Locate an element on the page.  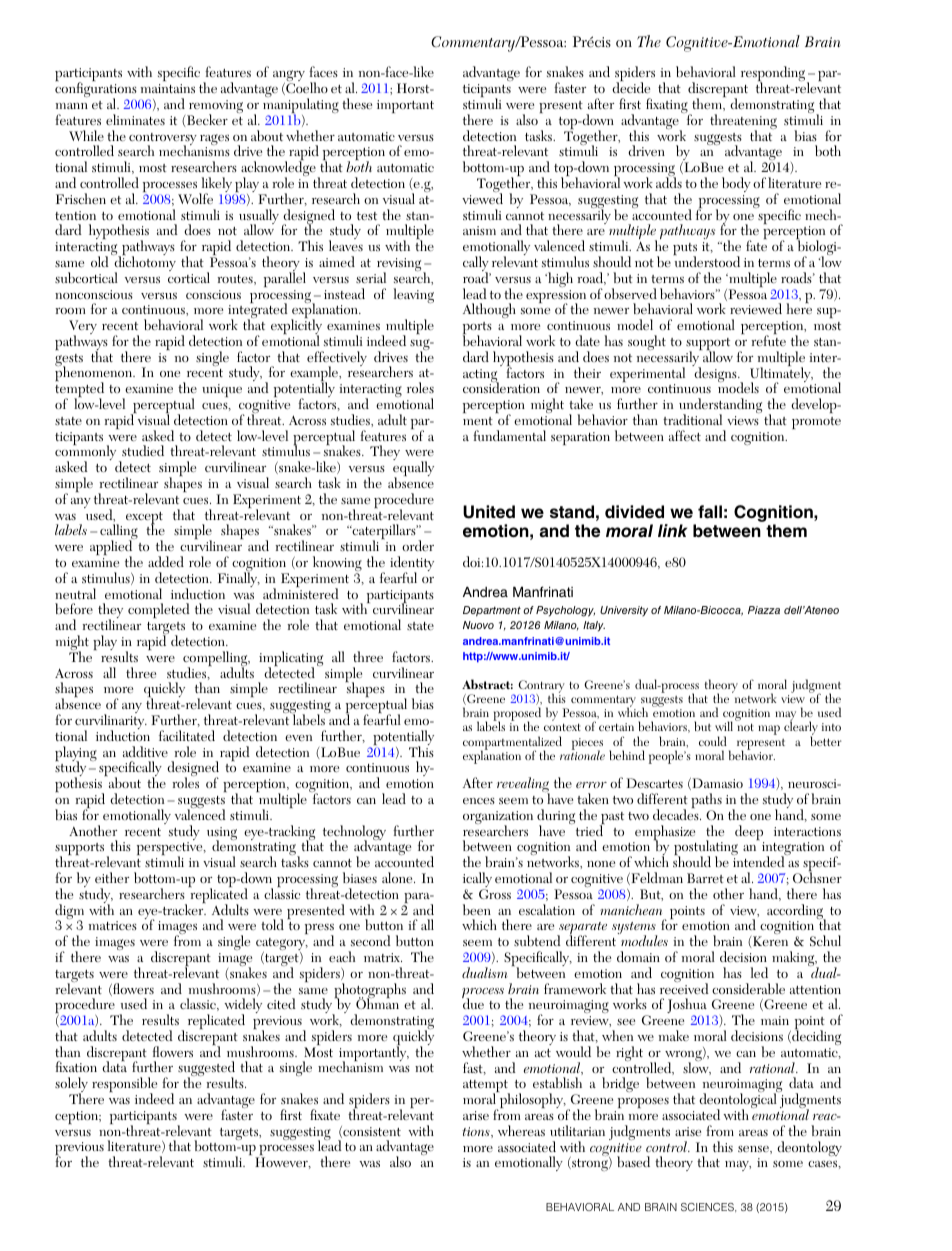
identity is located at coordinates (412, 565).
